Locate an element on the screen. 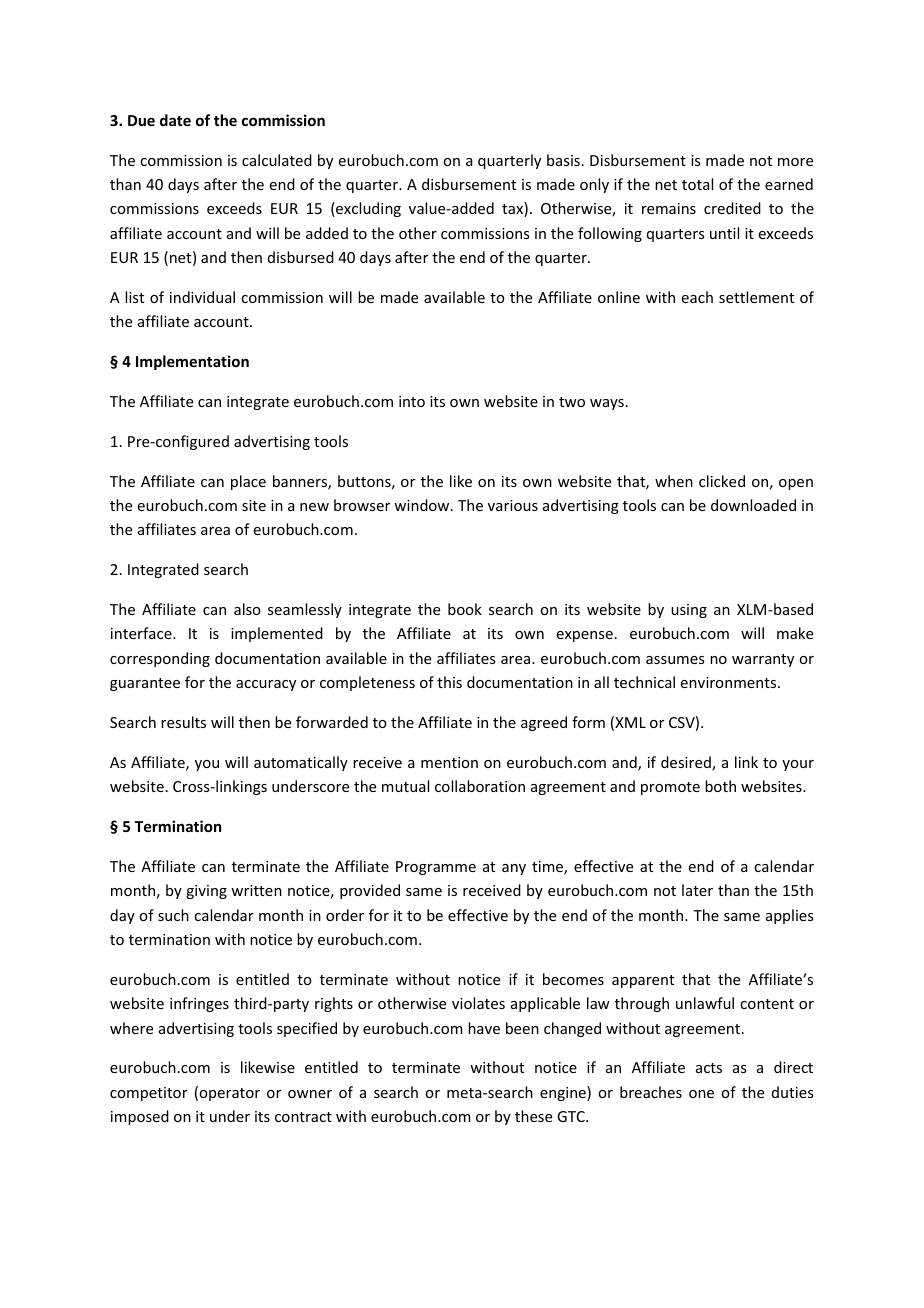 The width and height of the screenshot is (924, 1308). also is located at coordinates (247, 609).
